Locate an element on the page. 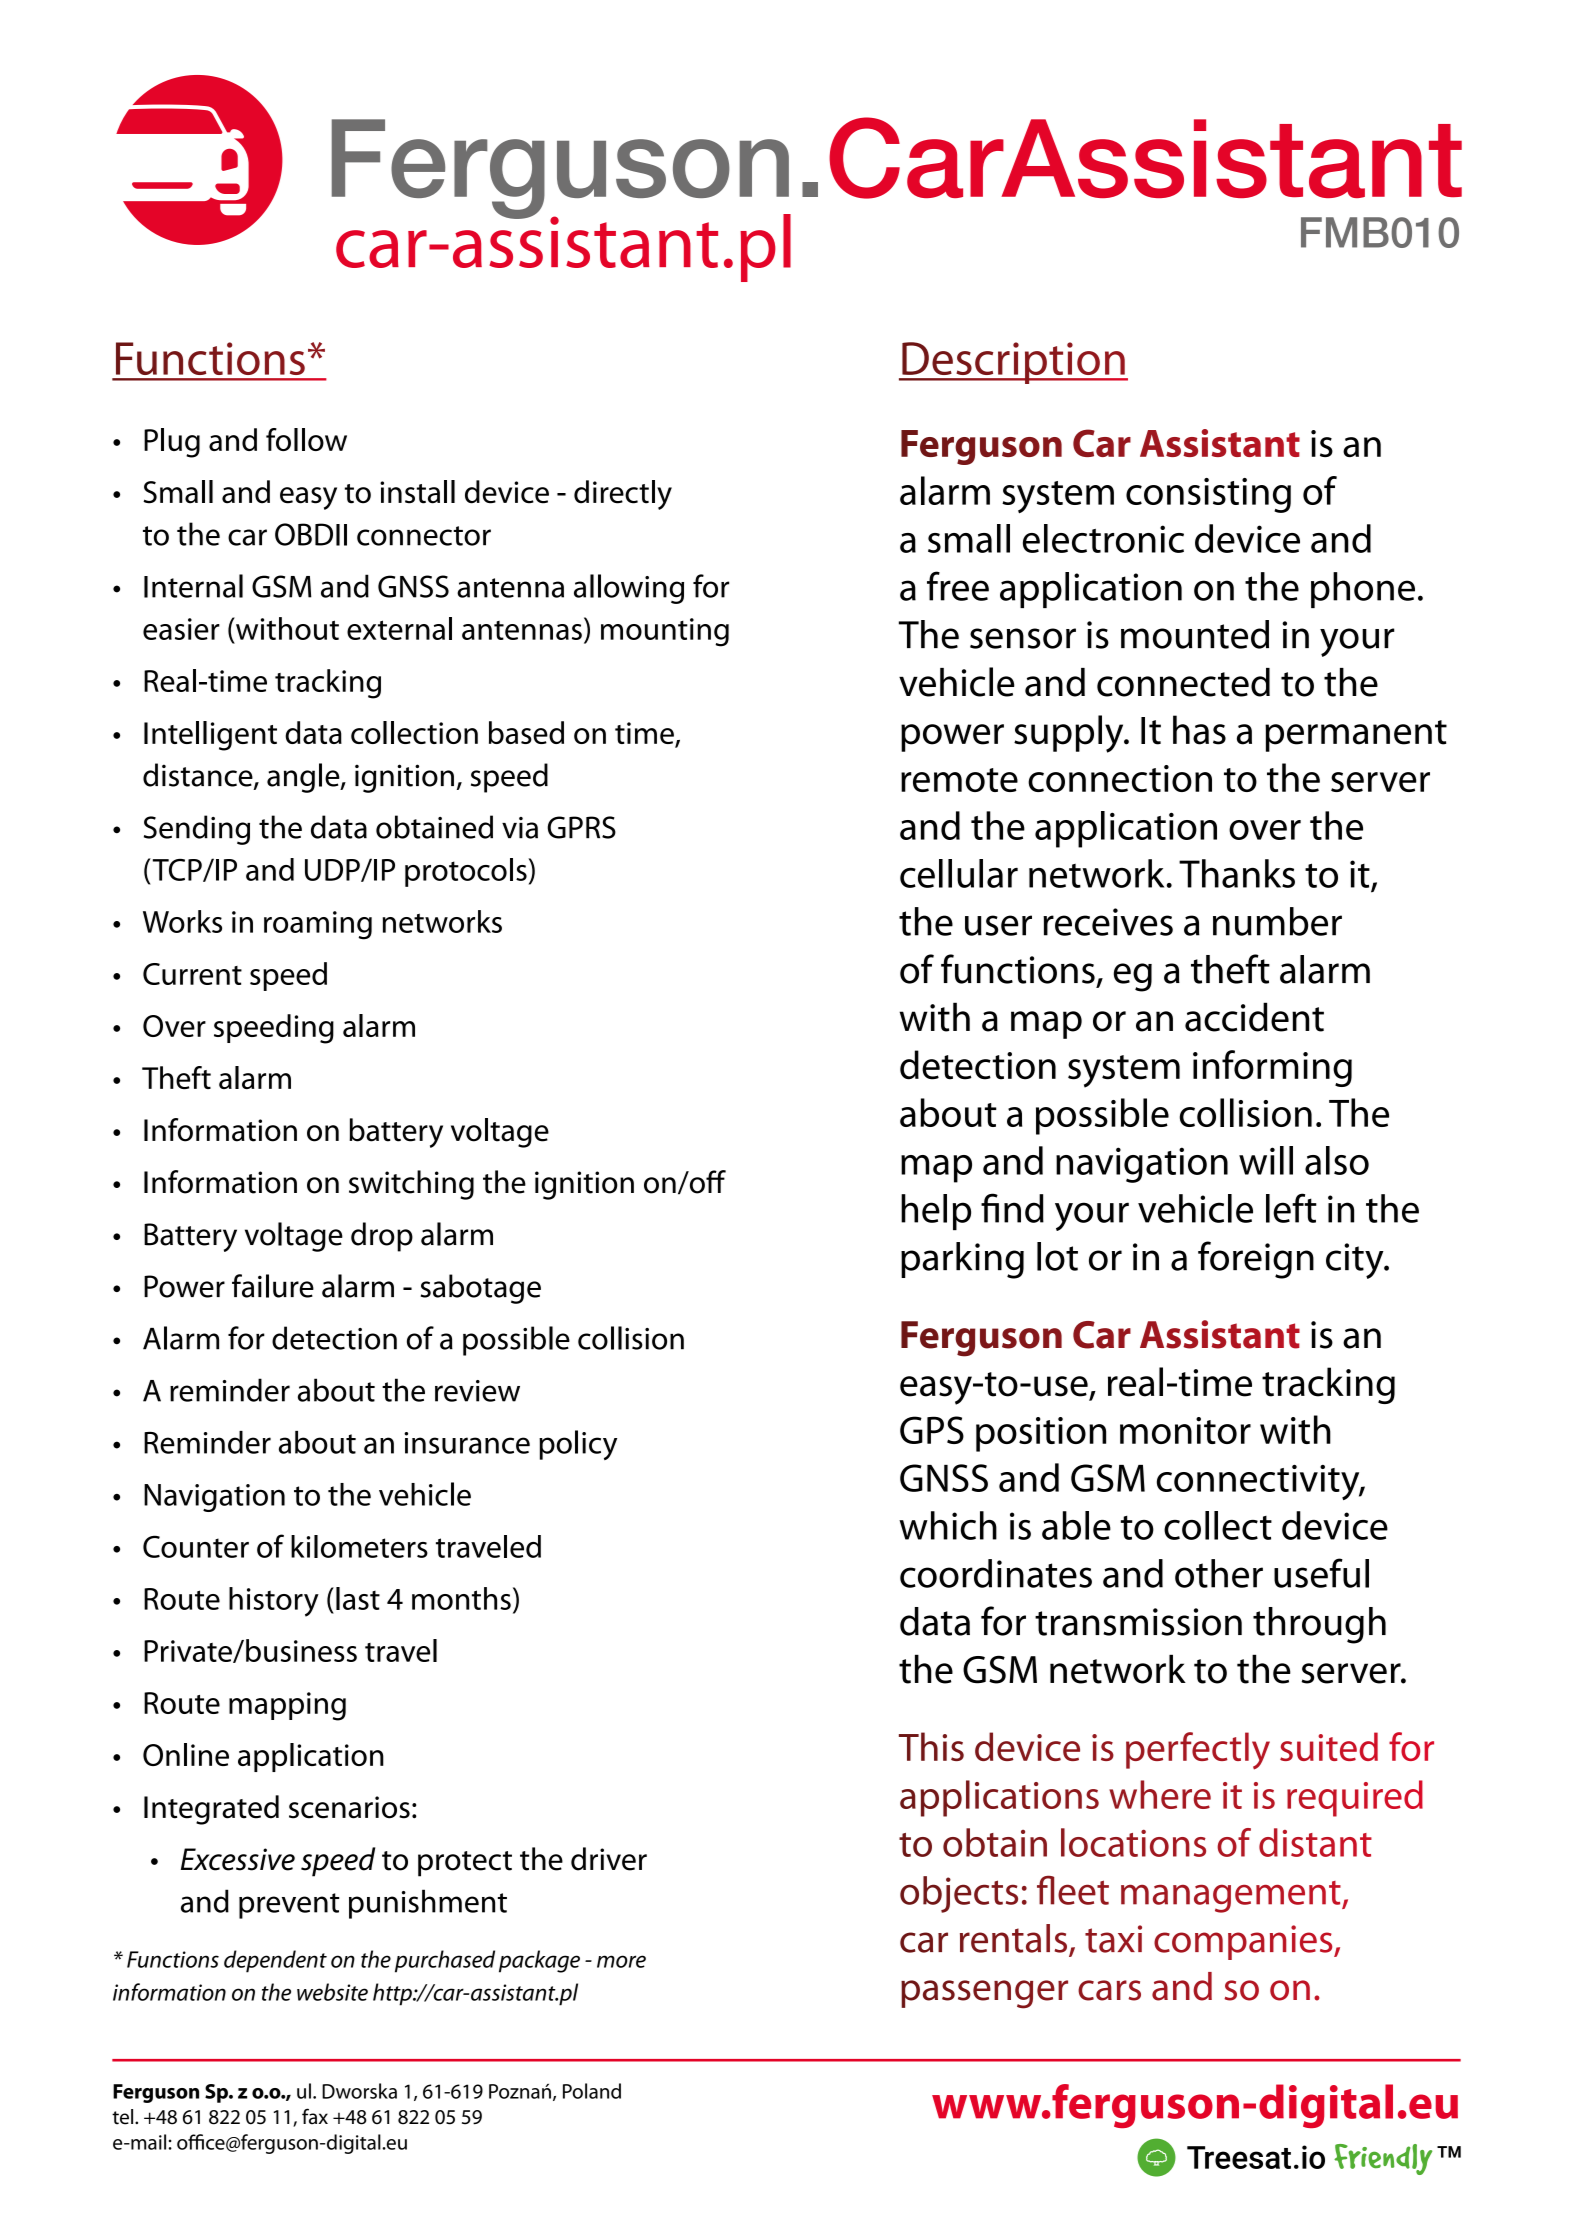 Image resolution: width=1573 pixels, height=2225 pixels. Poland is located at coordinates (592, 2091).
